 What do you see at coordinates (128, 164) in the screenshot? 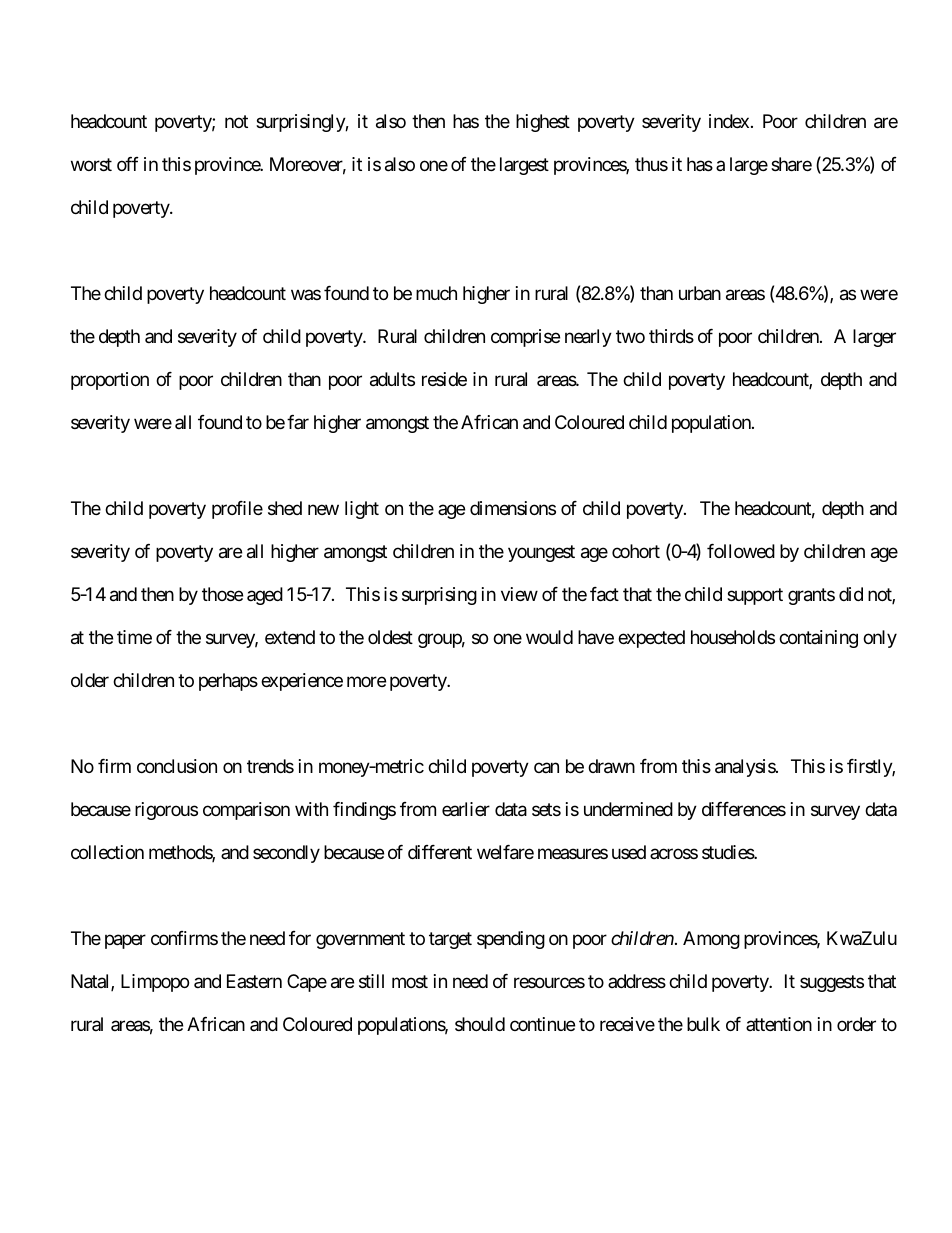
I see `off` at bounding box center [128, 164].
